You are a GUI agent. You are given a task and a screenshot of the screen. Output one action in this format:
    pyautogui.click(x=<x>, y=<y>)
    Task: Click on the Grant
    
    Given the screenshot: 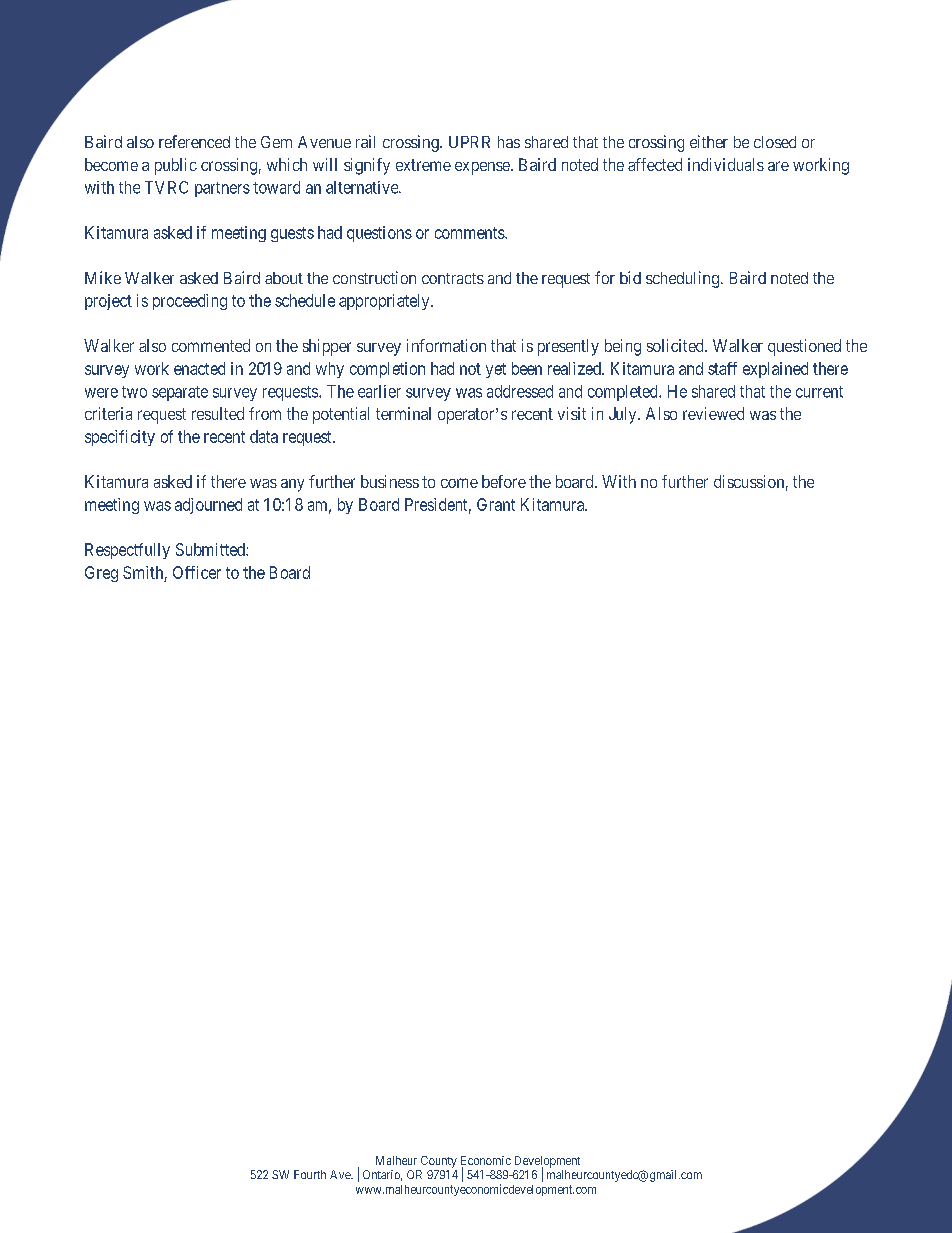 What is the action you would take?
    pyautogui.click(x=496, y=504)
